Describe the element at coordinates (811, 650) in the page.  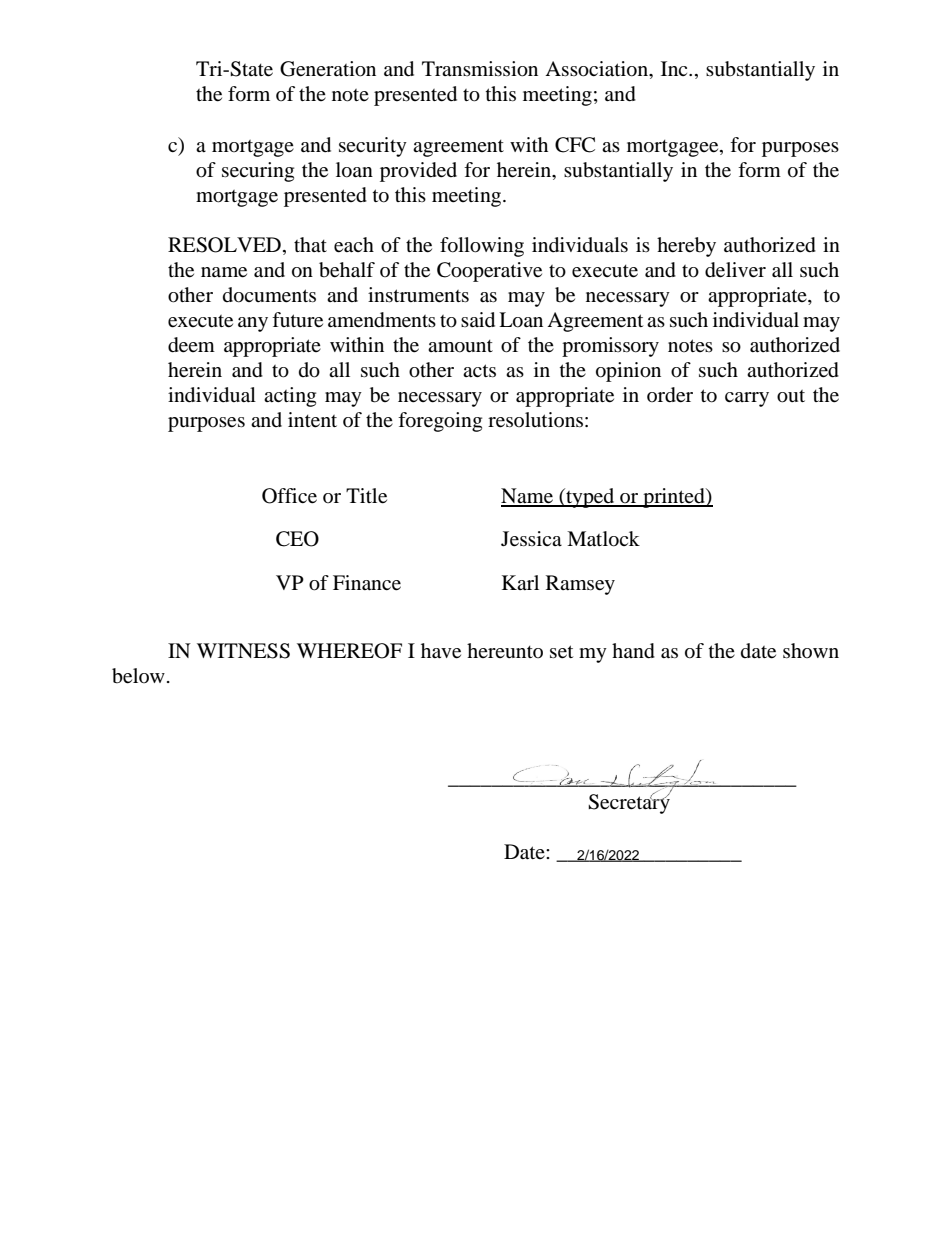
I see `shown` at that location.
